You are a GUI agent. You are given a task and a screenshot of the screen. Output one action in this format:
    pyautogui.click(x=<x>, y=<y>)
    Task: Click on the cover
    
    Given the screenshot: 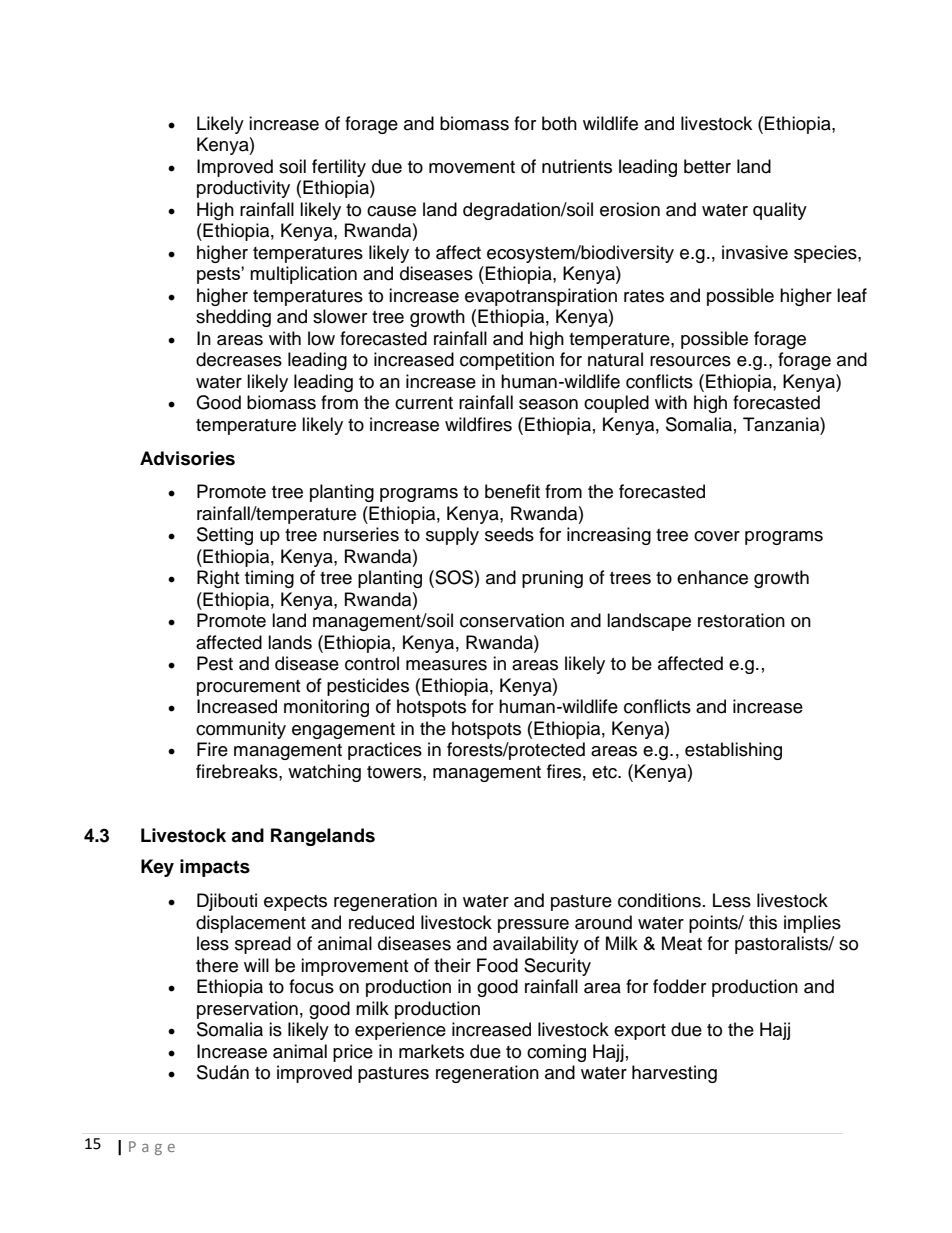 What is the action you would take?
    pyautogui.click(x=717, y=536)
